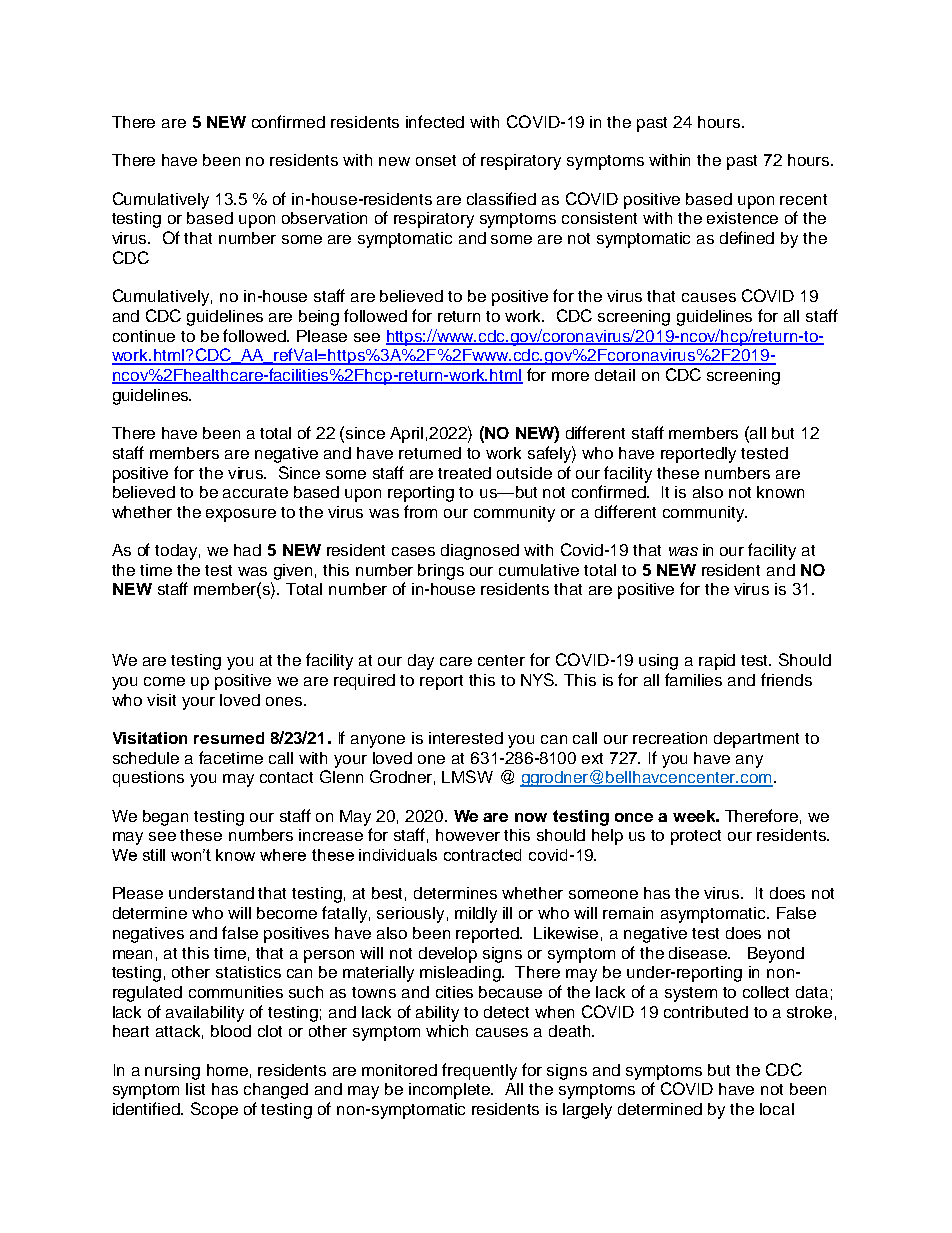  Describe the element at coordinates (441, 572) in the screenshot. I see `brings` at that location.
